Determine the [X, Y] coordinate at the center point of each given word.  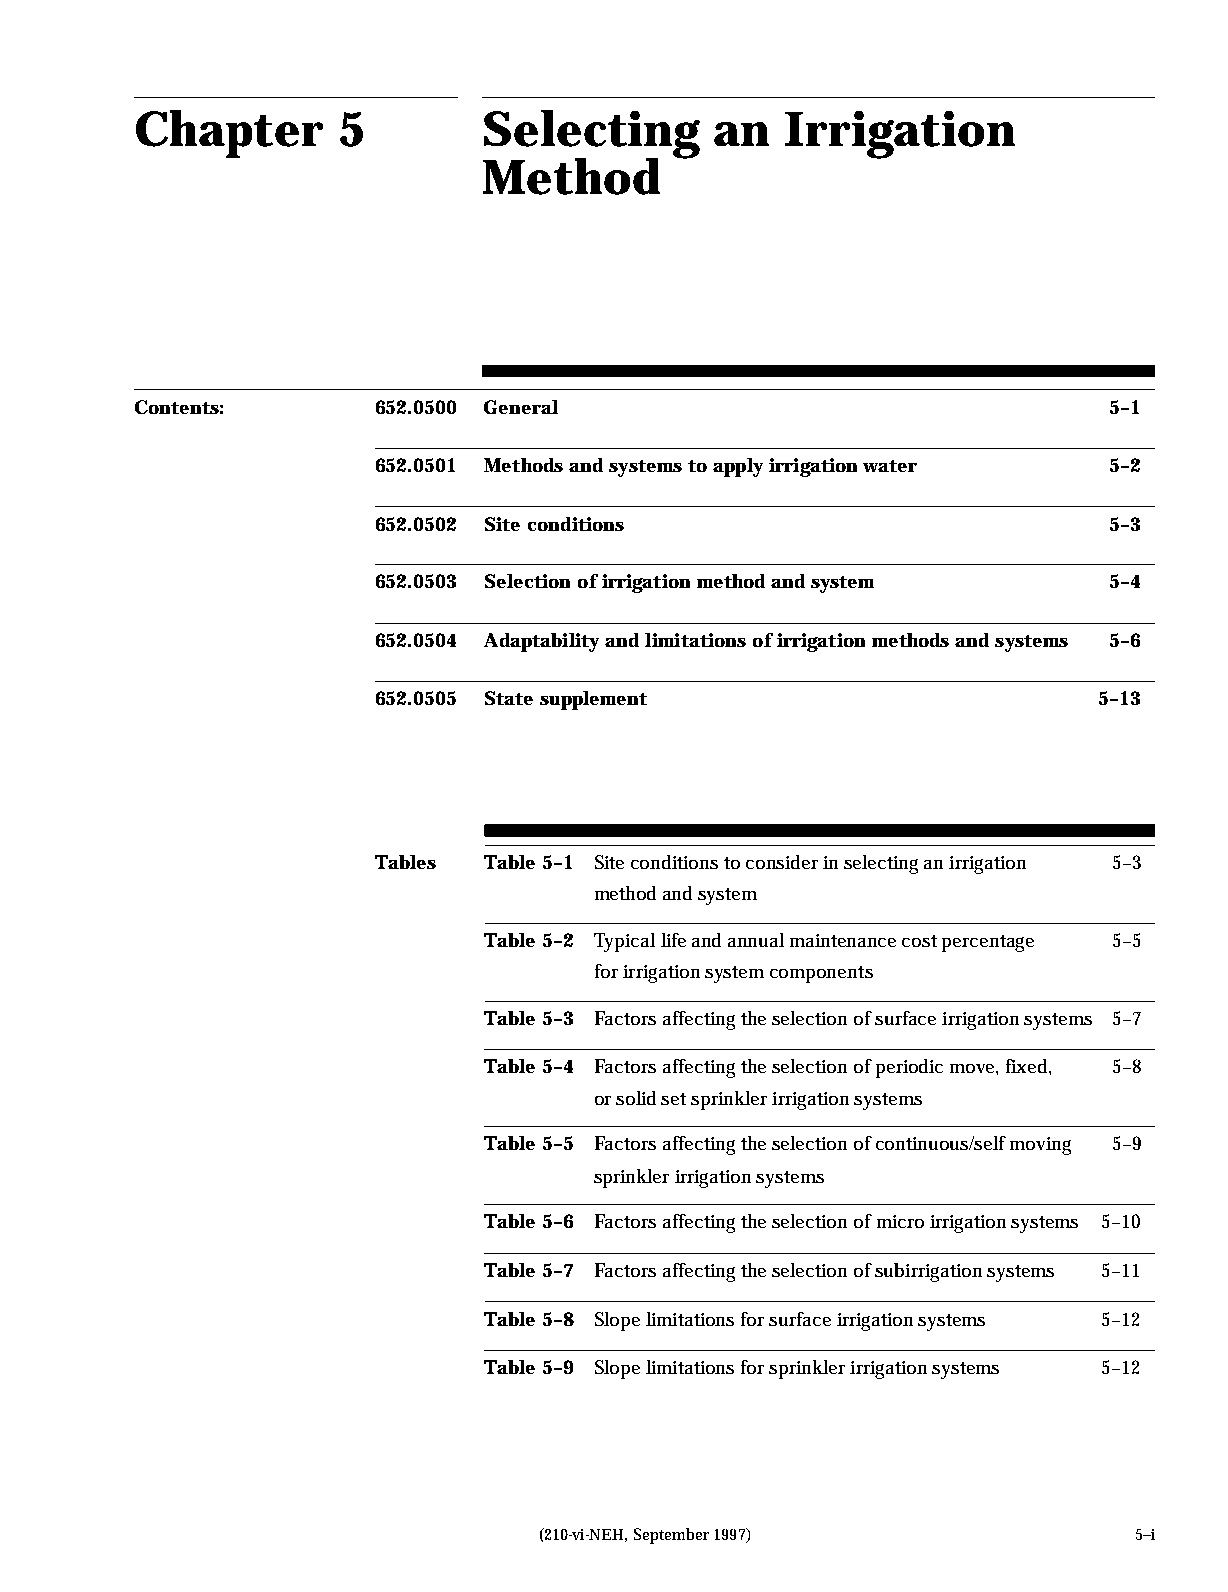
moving [1040, 1146]
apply [738, 467]
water [890, 466]
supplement [593, 700]
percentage [988, 943]
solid [636, 1098]
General [521, 407]
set [673, 1099]
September [671, 1536]
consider [782, 862]
